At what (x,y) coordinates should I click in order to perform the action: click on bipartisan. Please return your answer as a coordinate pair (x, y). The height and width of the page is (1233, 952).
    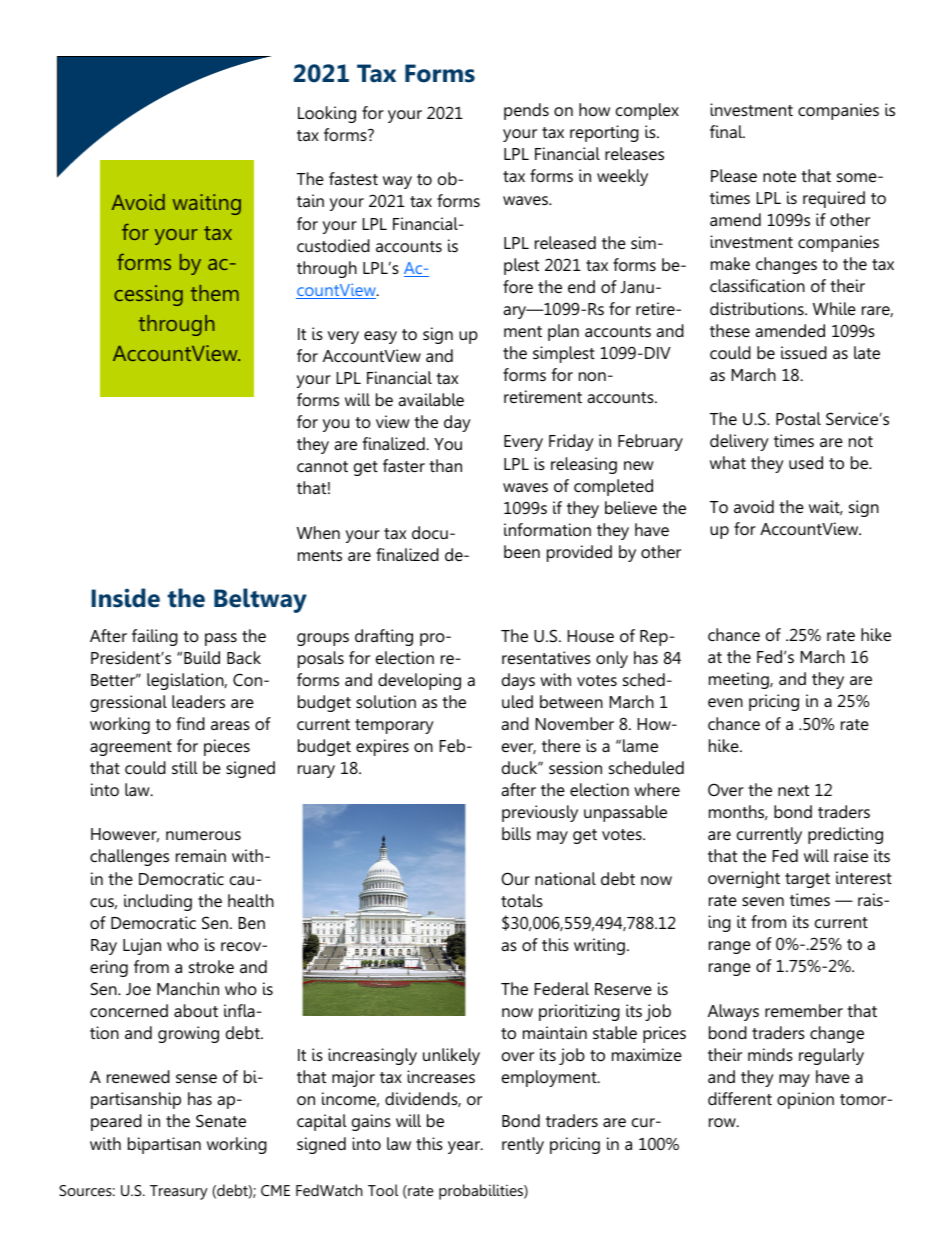
    Looking at the image, I should click on (164, 1145).
